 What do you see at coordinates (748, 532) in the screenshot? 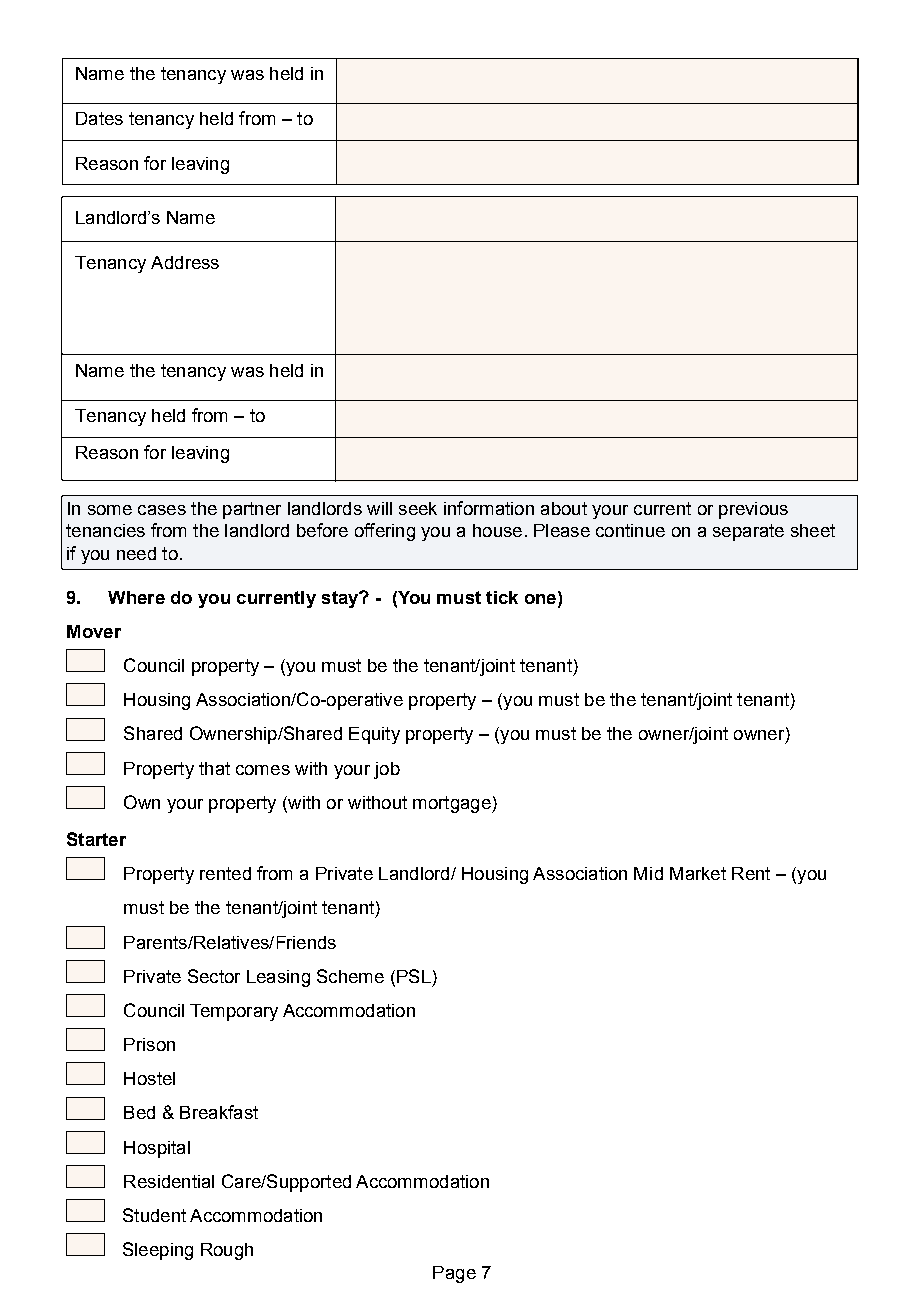
I see `separate` at bounding box center [748, 532].
